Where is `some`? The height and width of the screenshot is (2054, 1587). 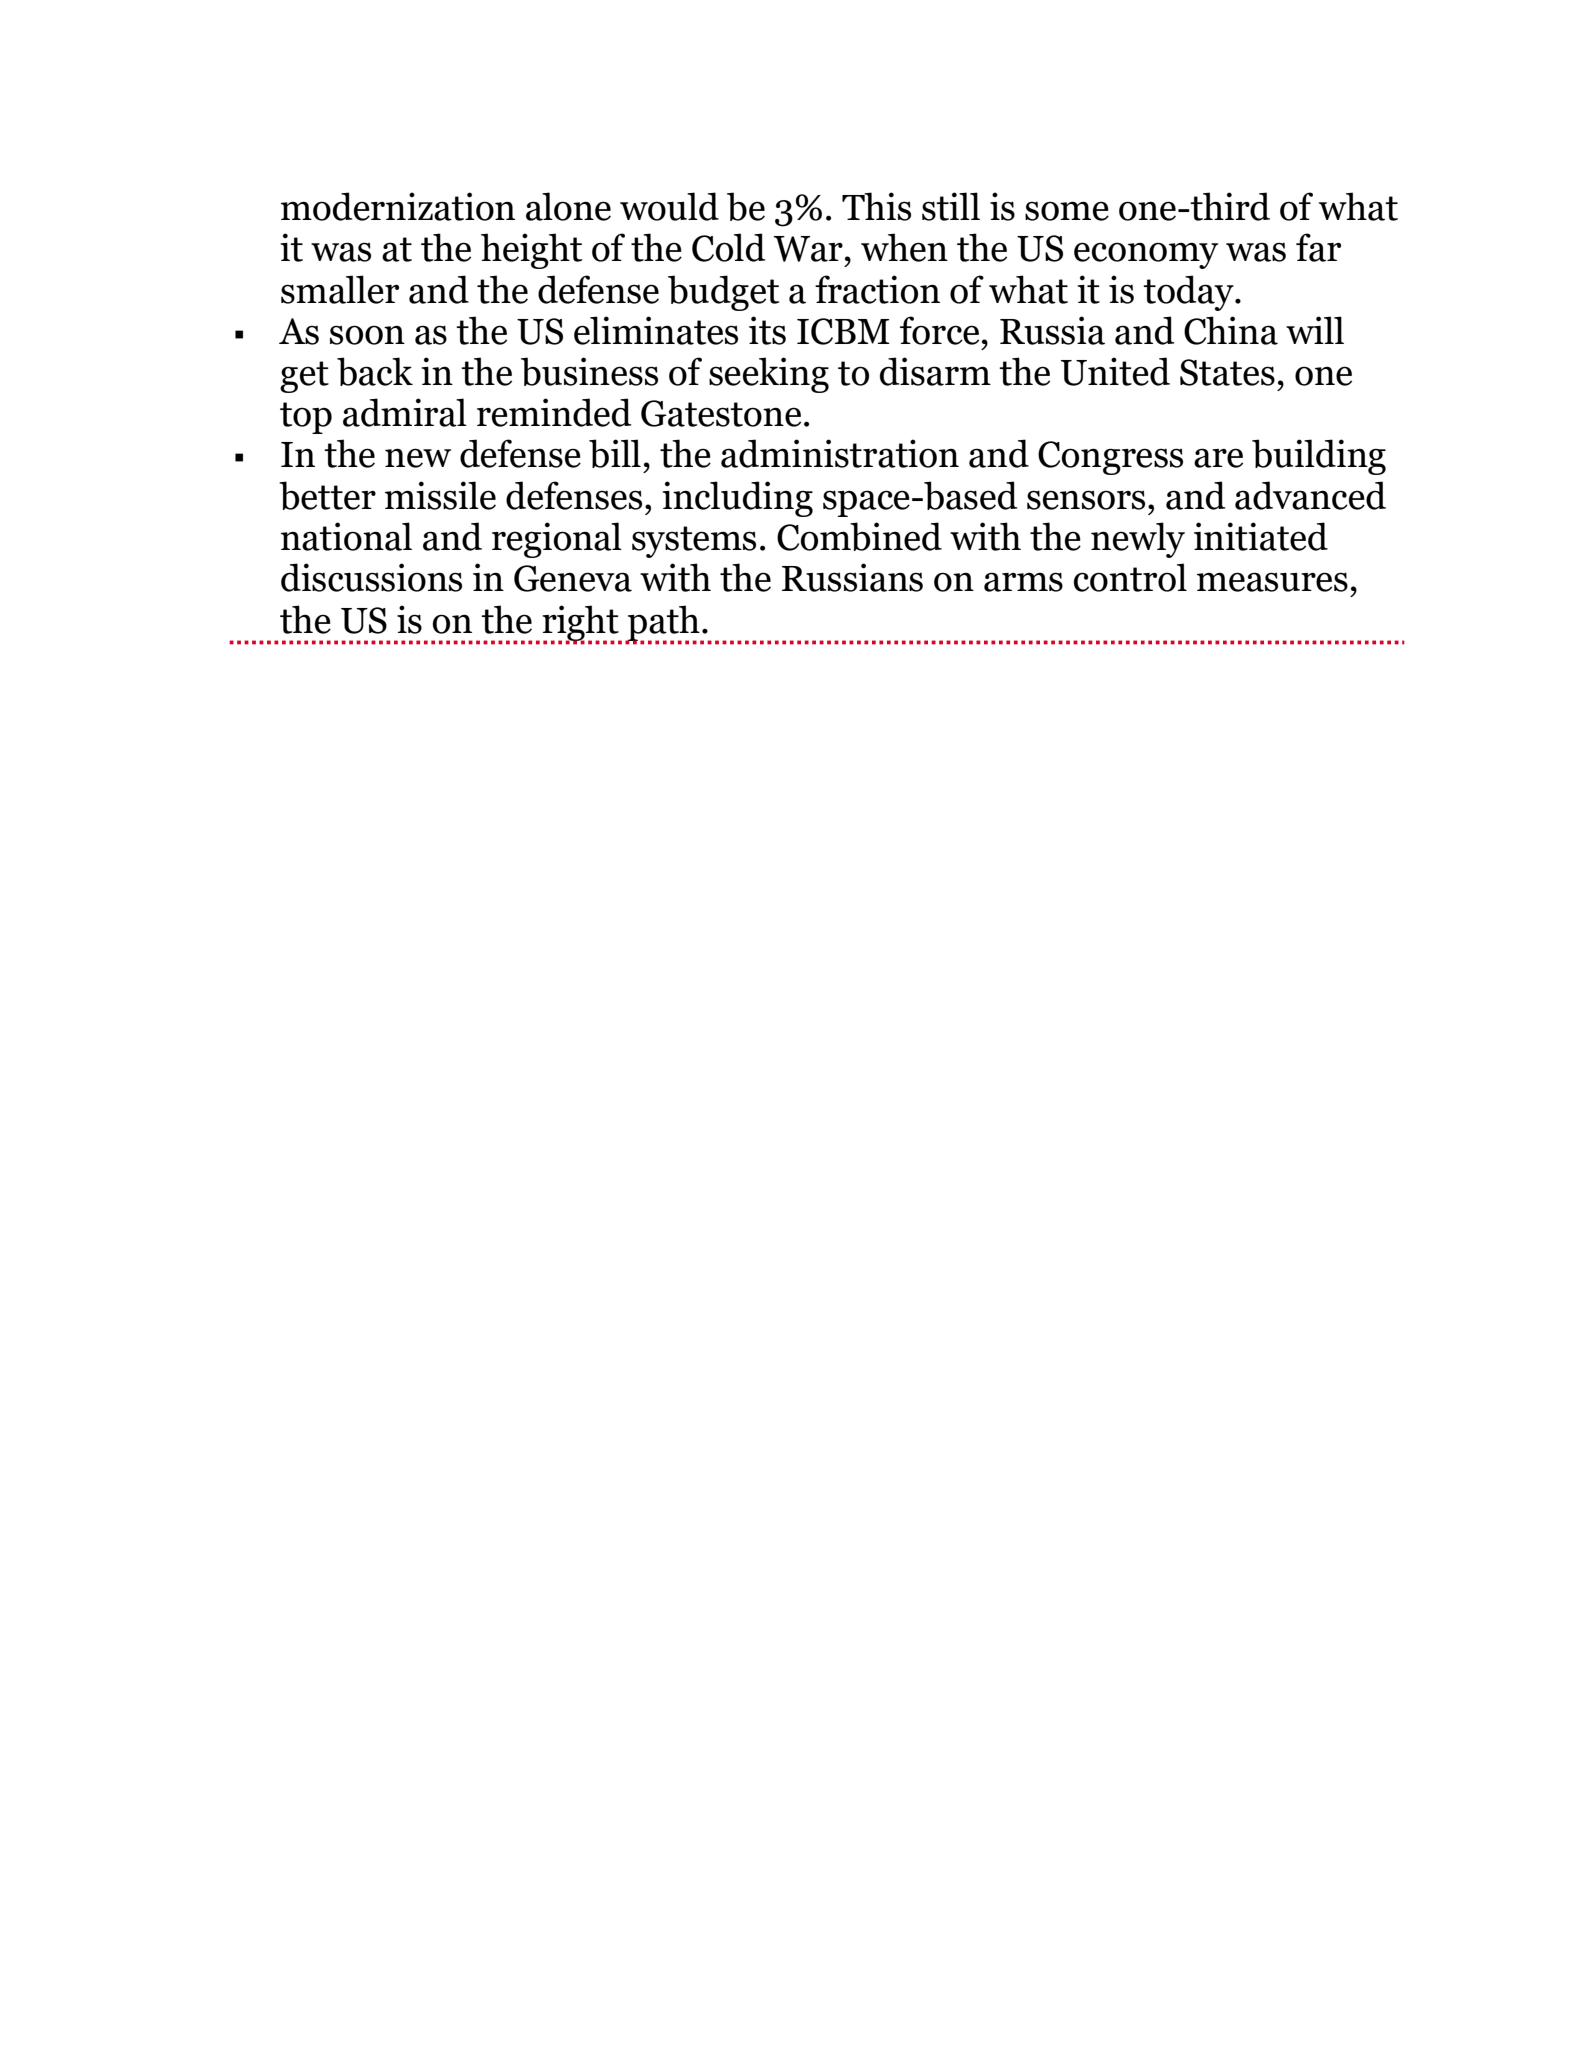
some is located at coordinates (1067, 211).
